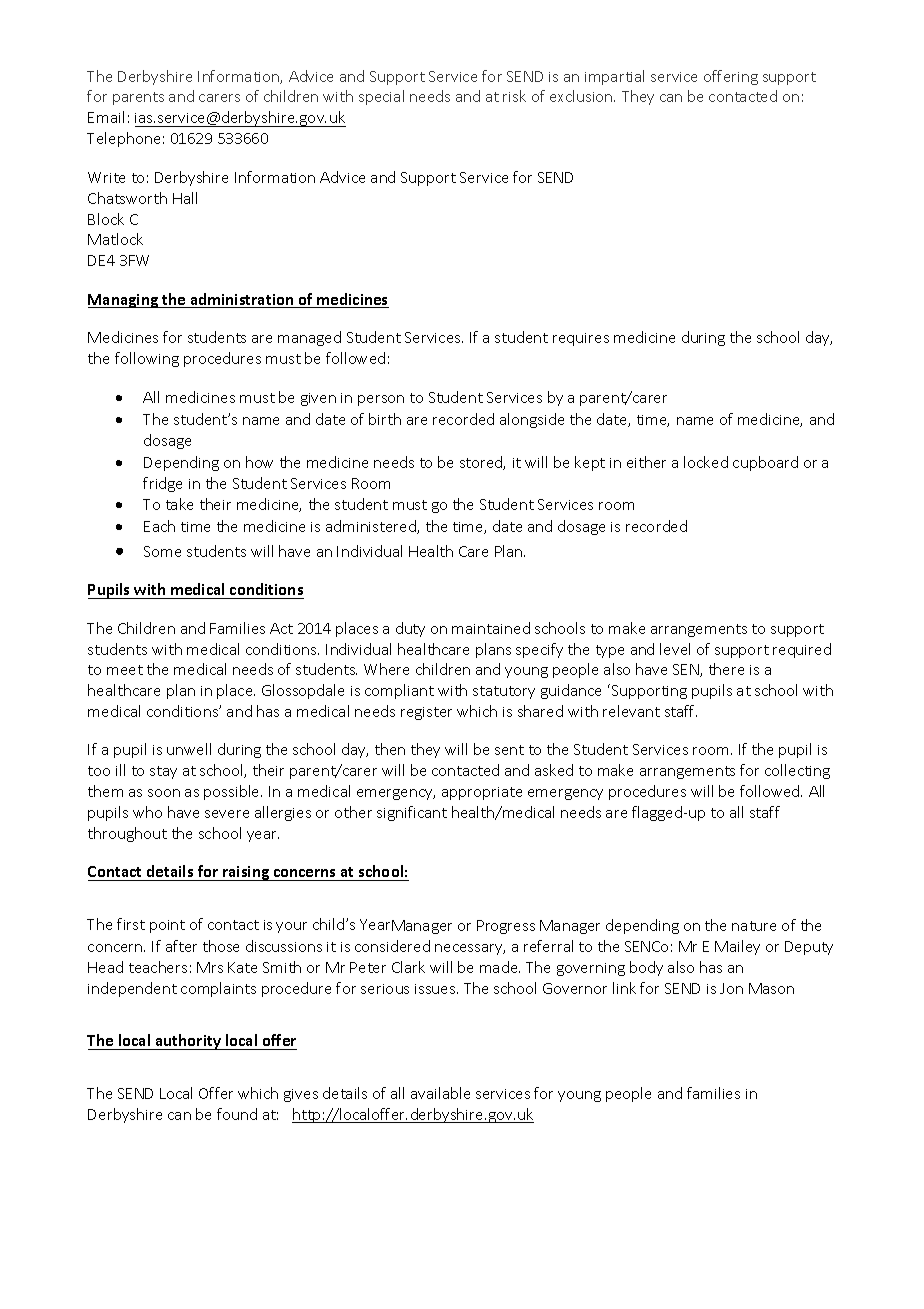 The image size is (924, 1309). I want to click on maintained, so click(491, 628).
